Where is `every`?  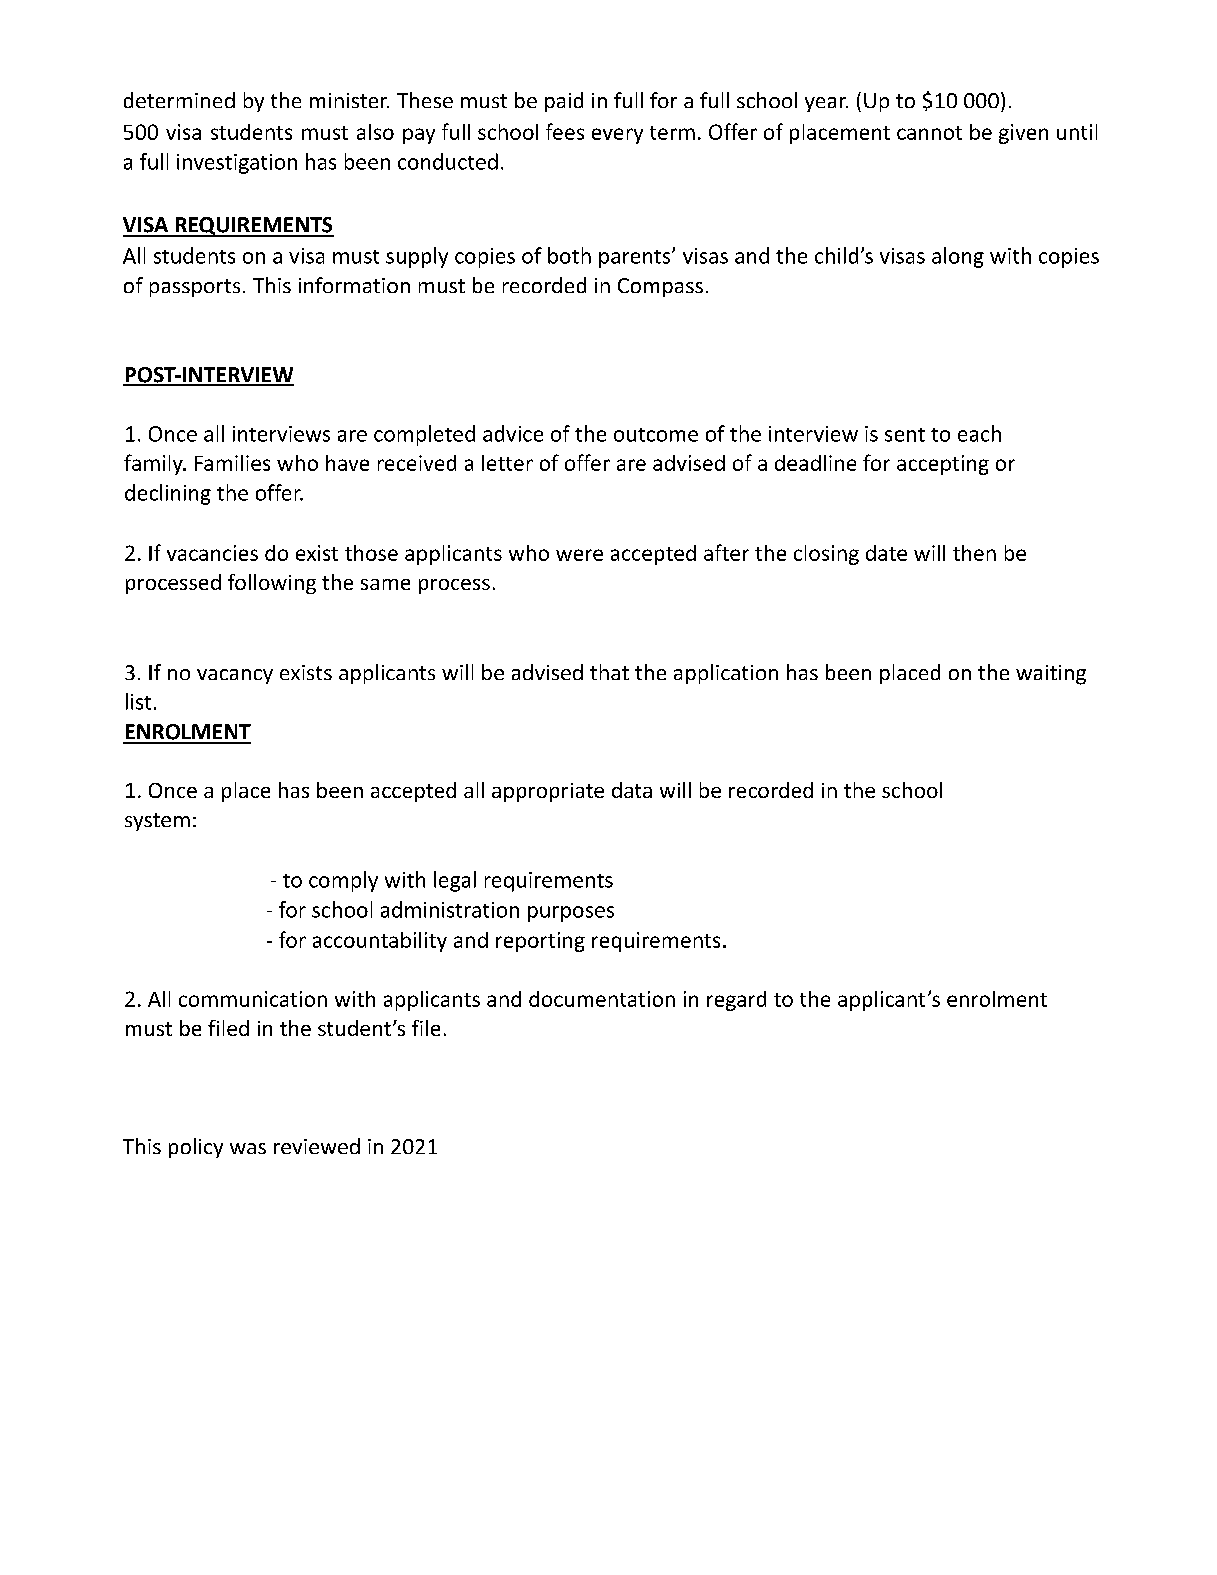
every is located at coordinates (617, 136).
